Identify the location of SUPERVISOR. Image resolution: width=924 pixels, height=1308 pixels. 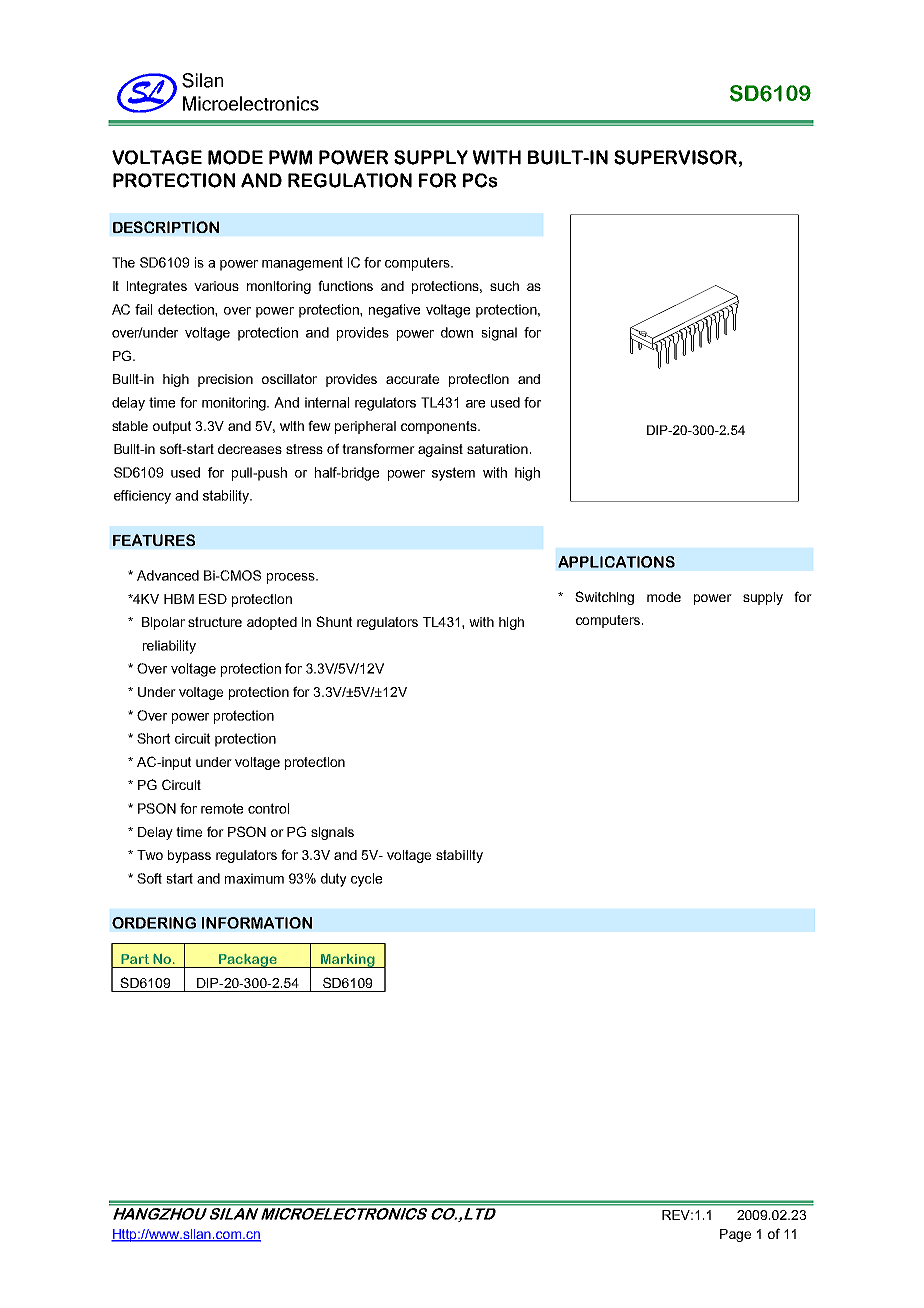
(675, 157).
